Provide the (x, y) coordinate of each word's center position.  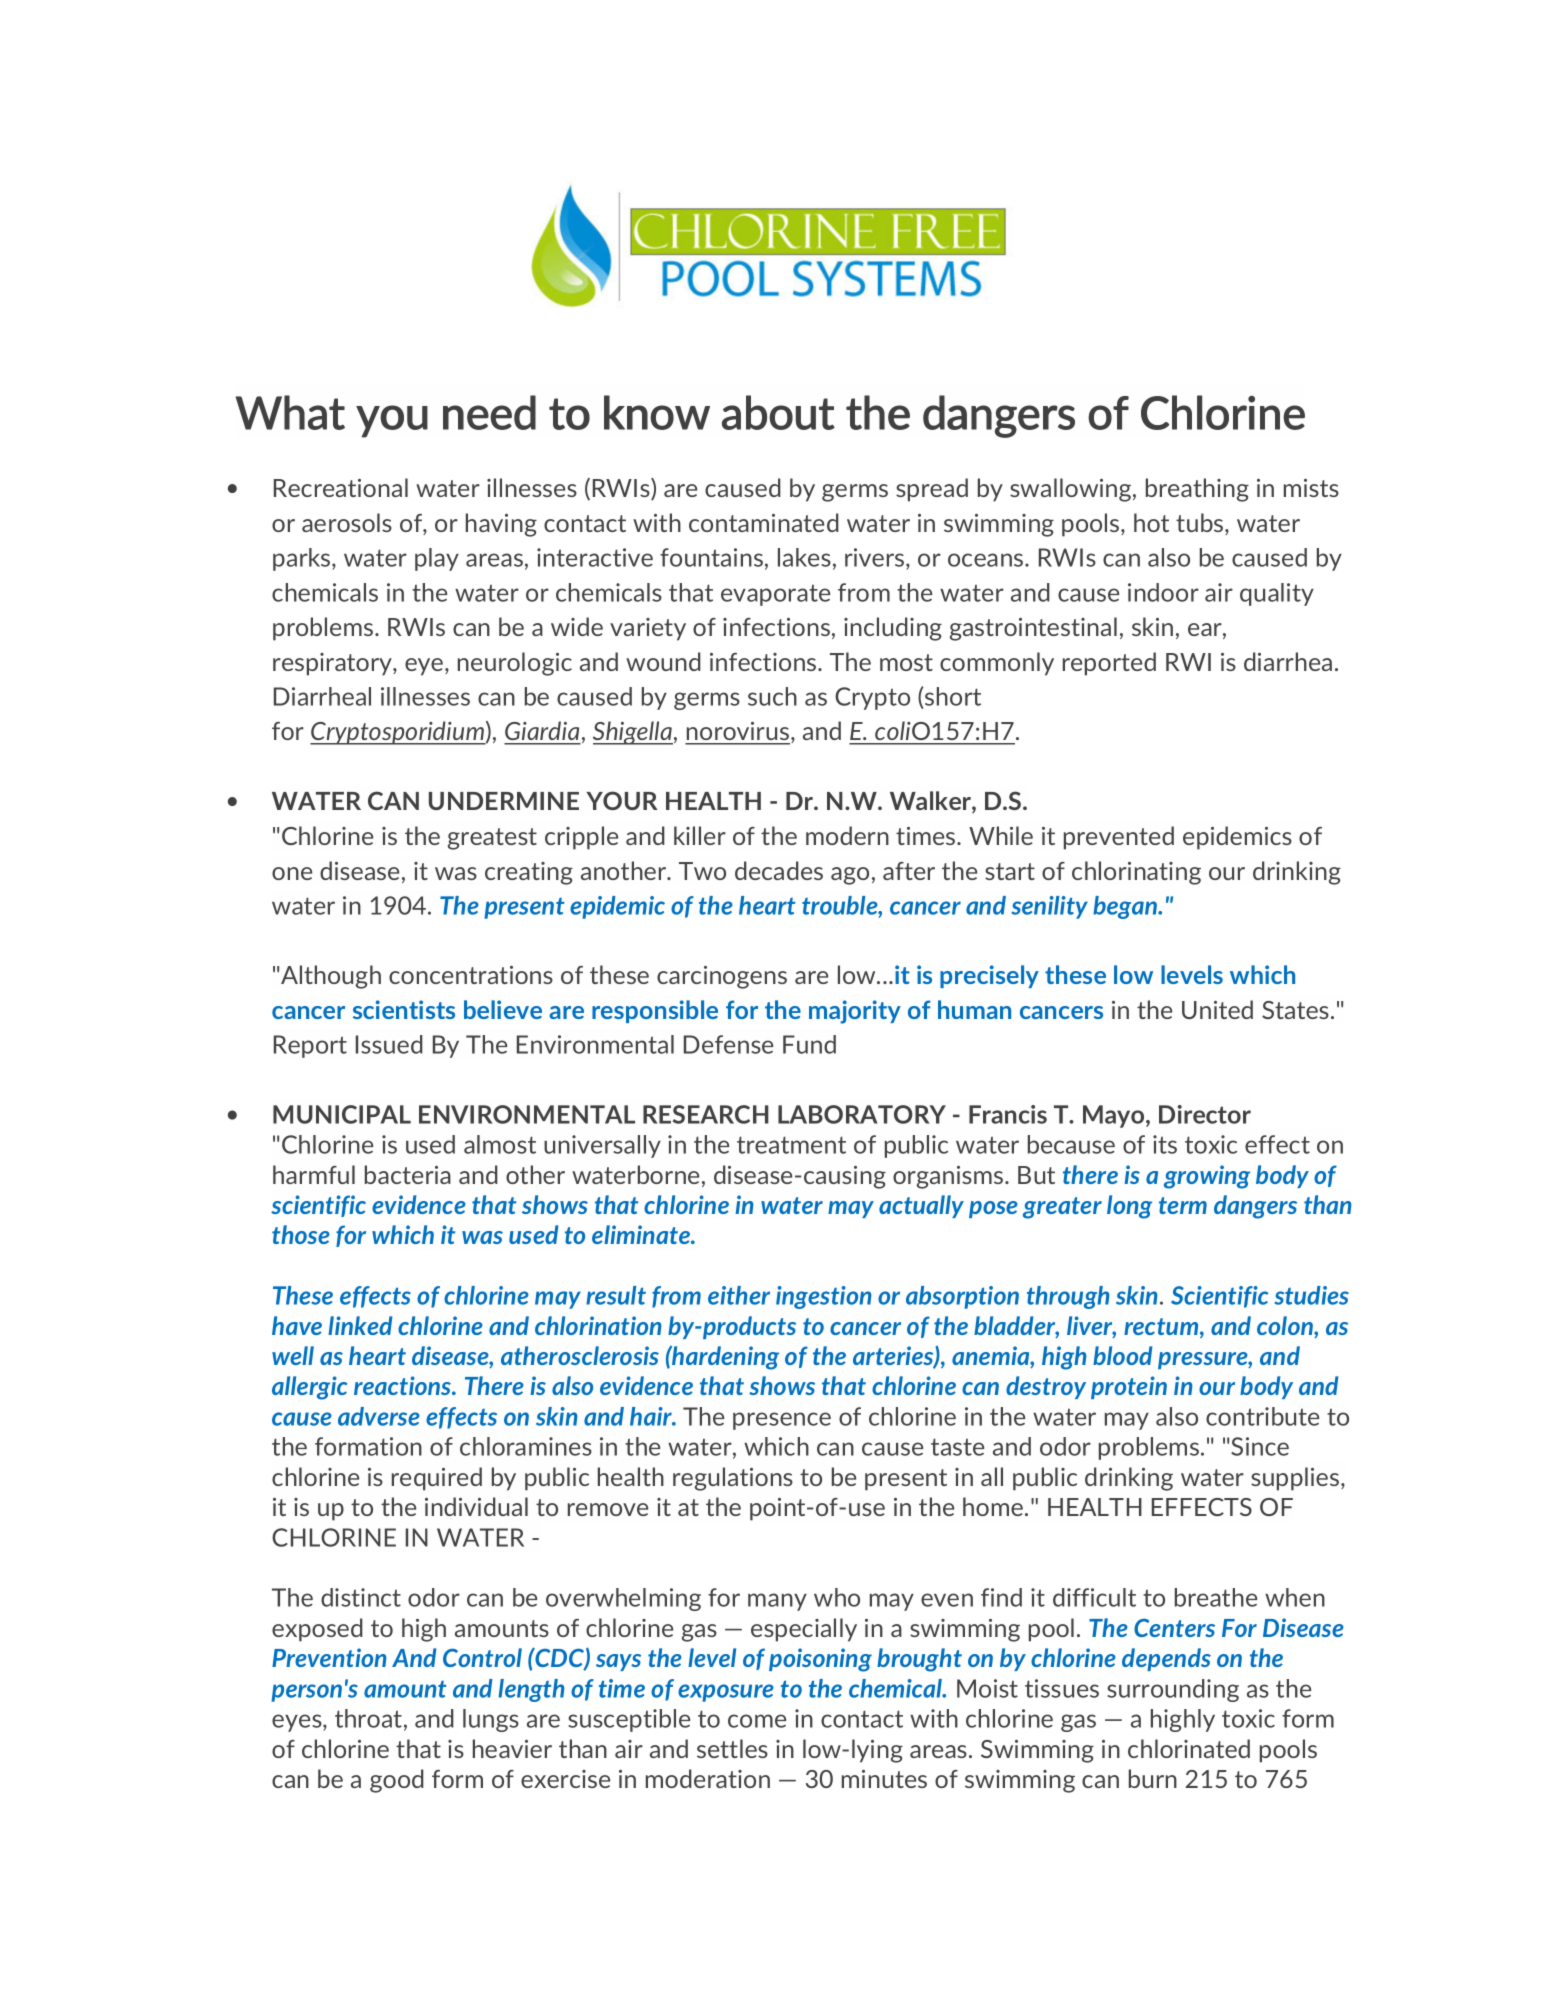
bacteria (408, 1174)
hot (1151, 522)
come (757, 1721)
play (437, 559)
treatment (791, 1145)
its (1165, 1144)
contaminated (764, 522)
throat (370, 1719)
